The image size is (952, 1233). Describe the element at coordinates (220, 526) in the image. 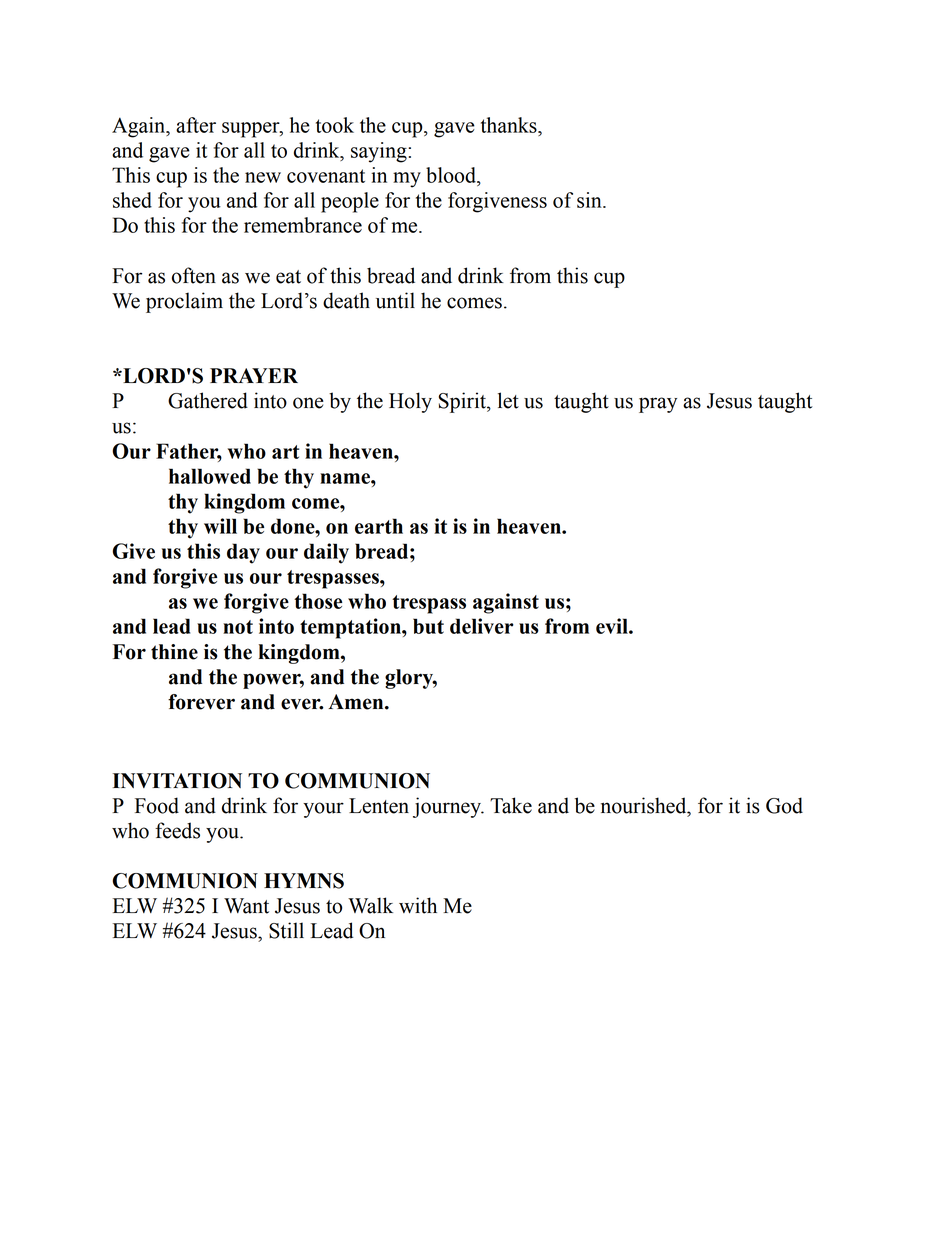

I see `will` at that location.
